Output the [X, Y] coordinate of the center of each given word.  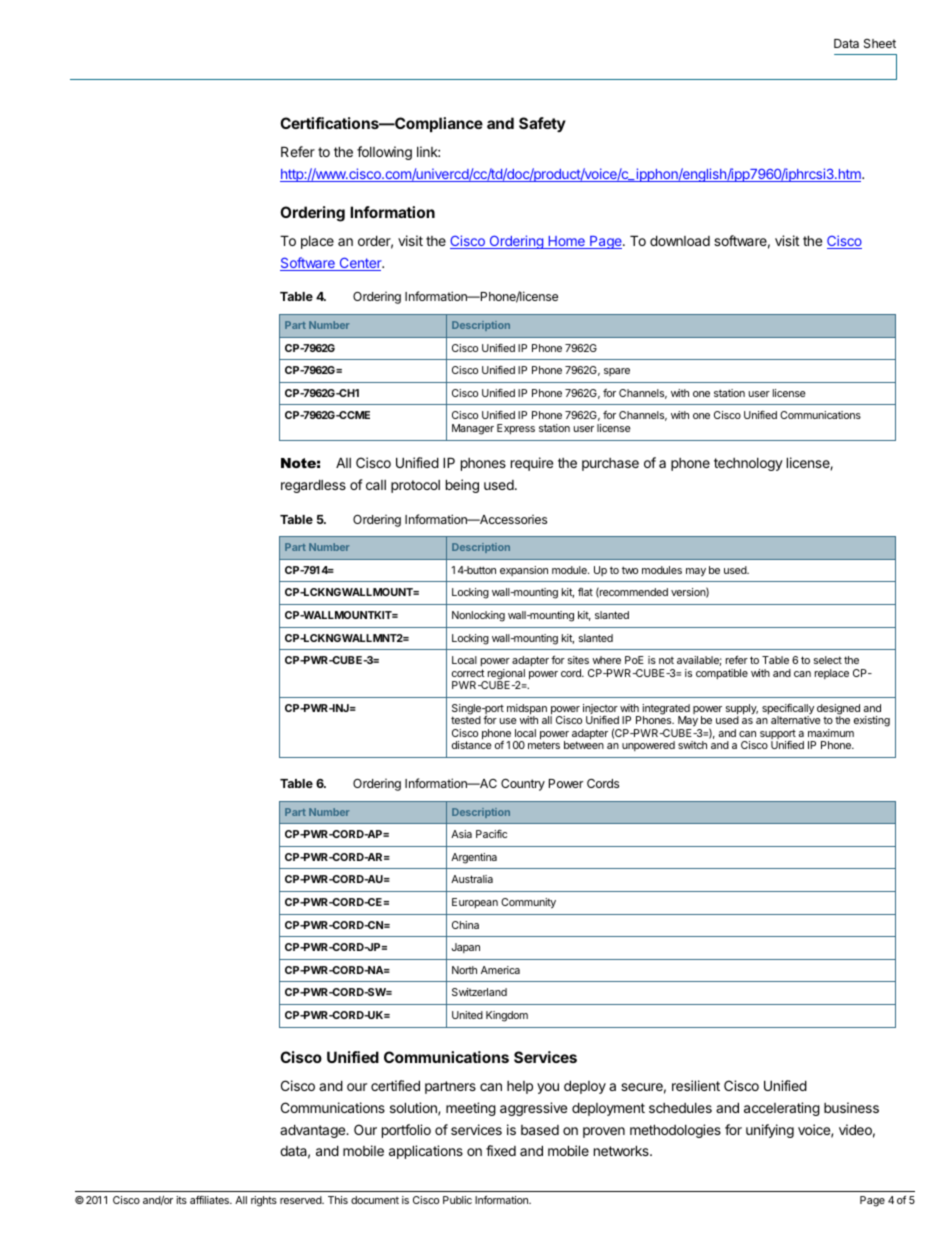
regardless [313, 486]
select [828, 660]
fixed [501, 1150]
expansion [524, 571]
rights [264, 1201]
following [384, 153]
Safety [542, 124]
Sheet [880, 43]
